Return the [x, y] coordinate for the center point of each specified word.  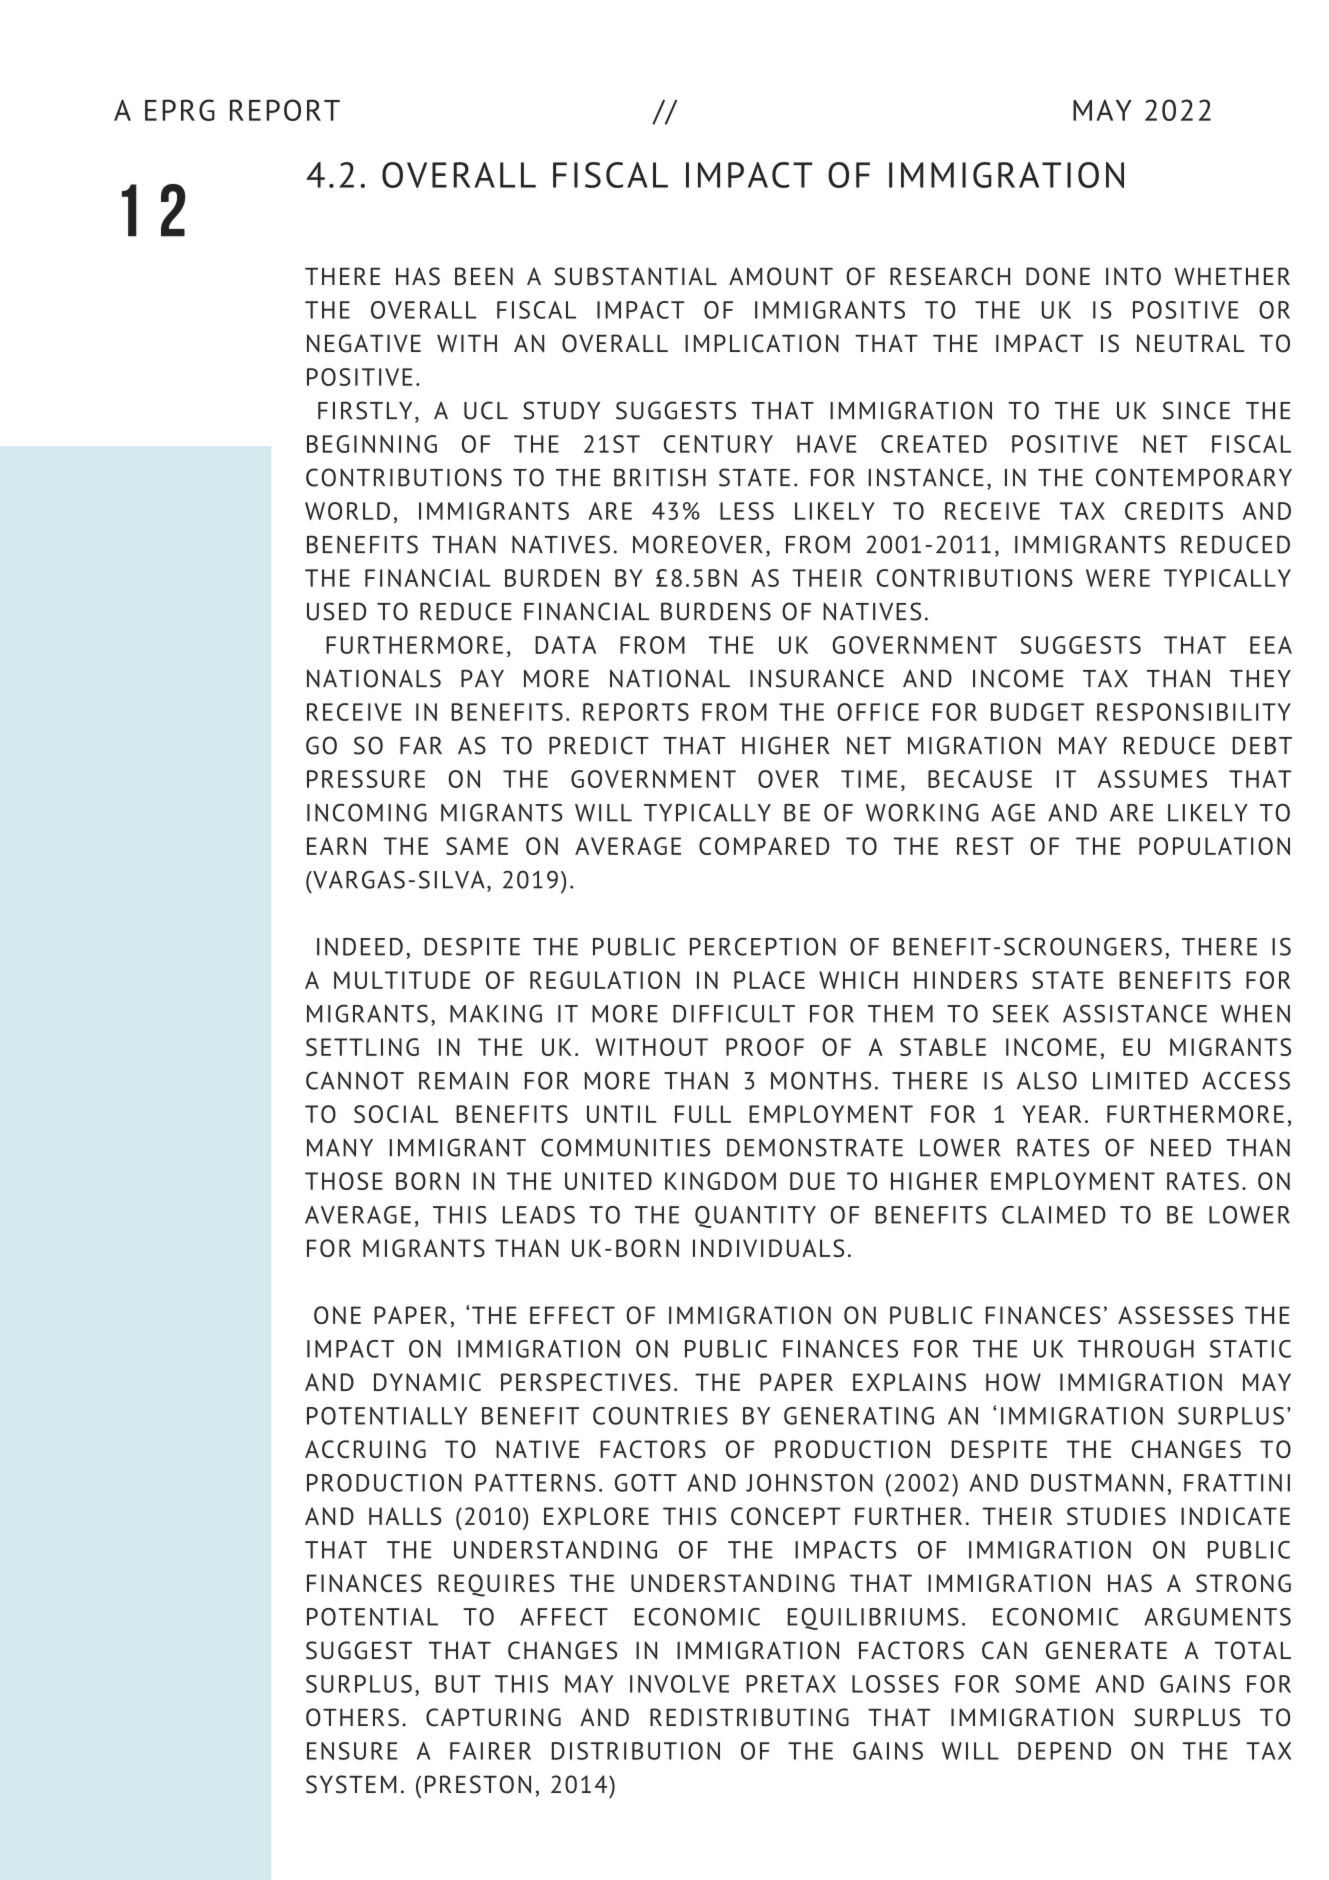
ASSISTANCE [1135, 1013]
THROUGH [1136, 1349]
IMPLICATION [762, 343]
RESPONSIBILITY [1194, 712]
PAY [482, 678]
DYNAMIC [427, 1382]
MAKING [496, 1013]
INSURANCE [817, 678]
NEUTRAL [1191, 343]
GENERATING [859, 1416]
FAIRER [490, 1751]
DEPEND [1064, 1751]
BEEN [484, 276]
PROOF [765, 1047]
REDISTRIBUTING [749, 1717]
